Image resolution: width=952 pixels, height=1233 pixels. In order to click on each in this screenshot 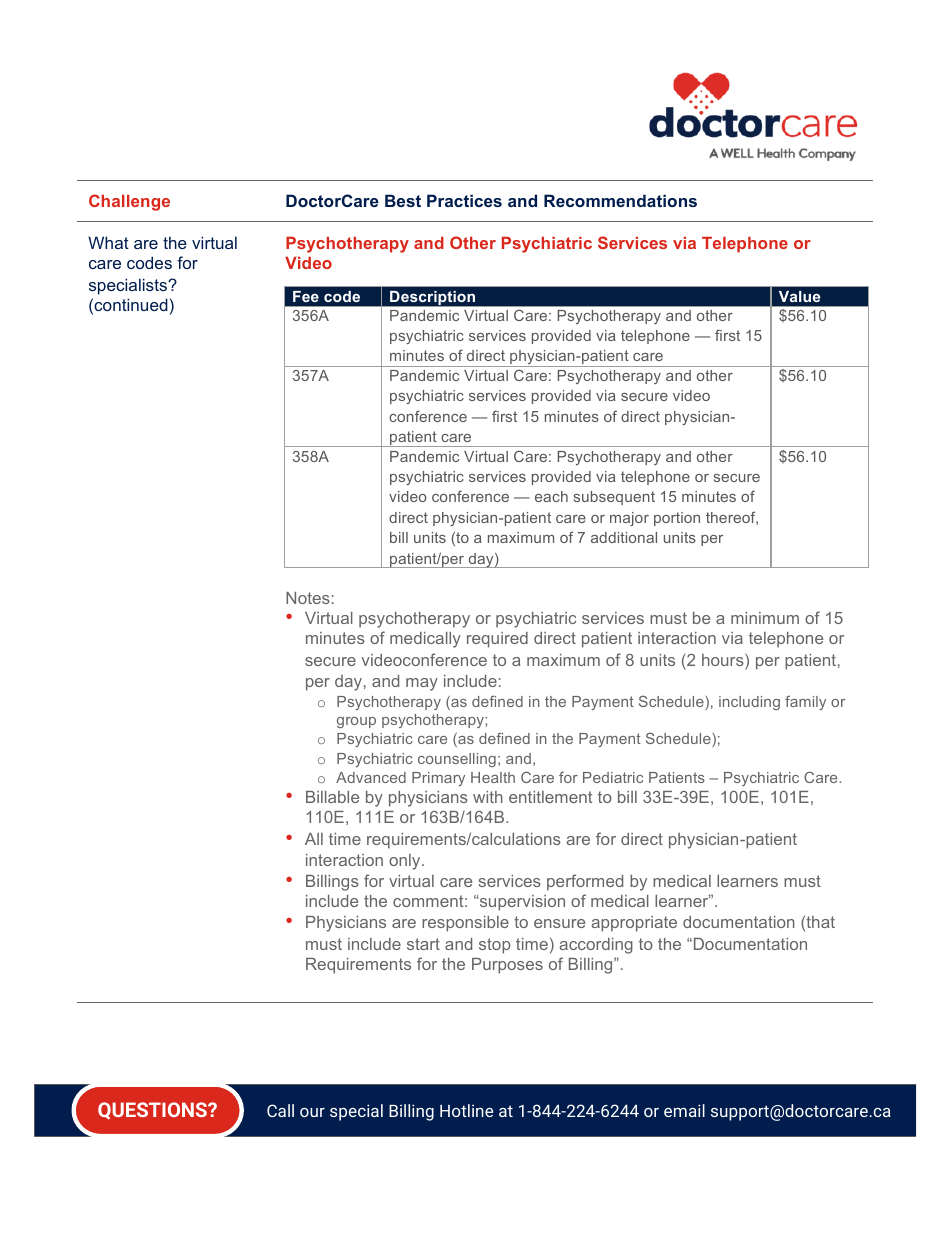, I will do `click(551, 496)`.
